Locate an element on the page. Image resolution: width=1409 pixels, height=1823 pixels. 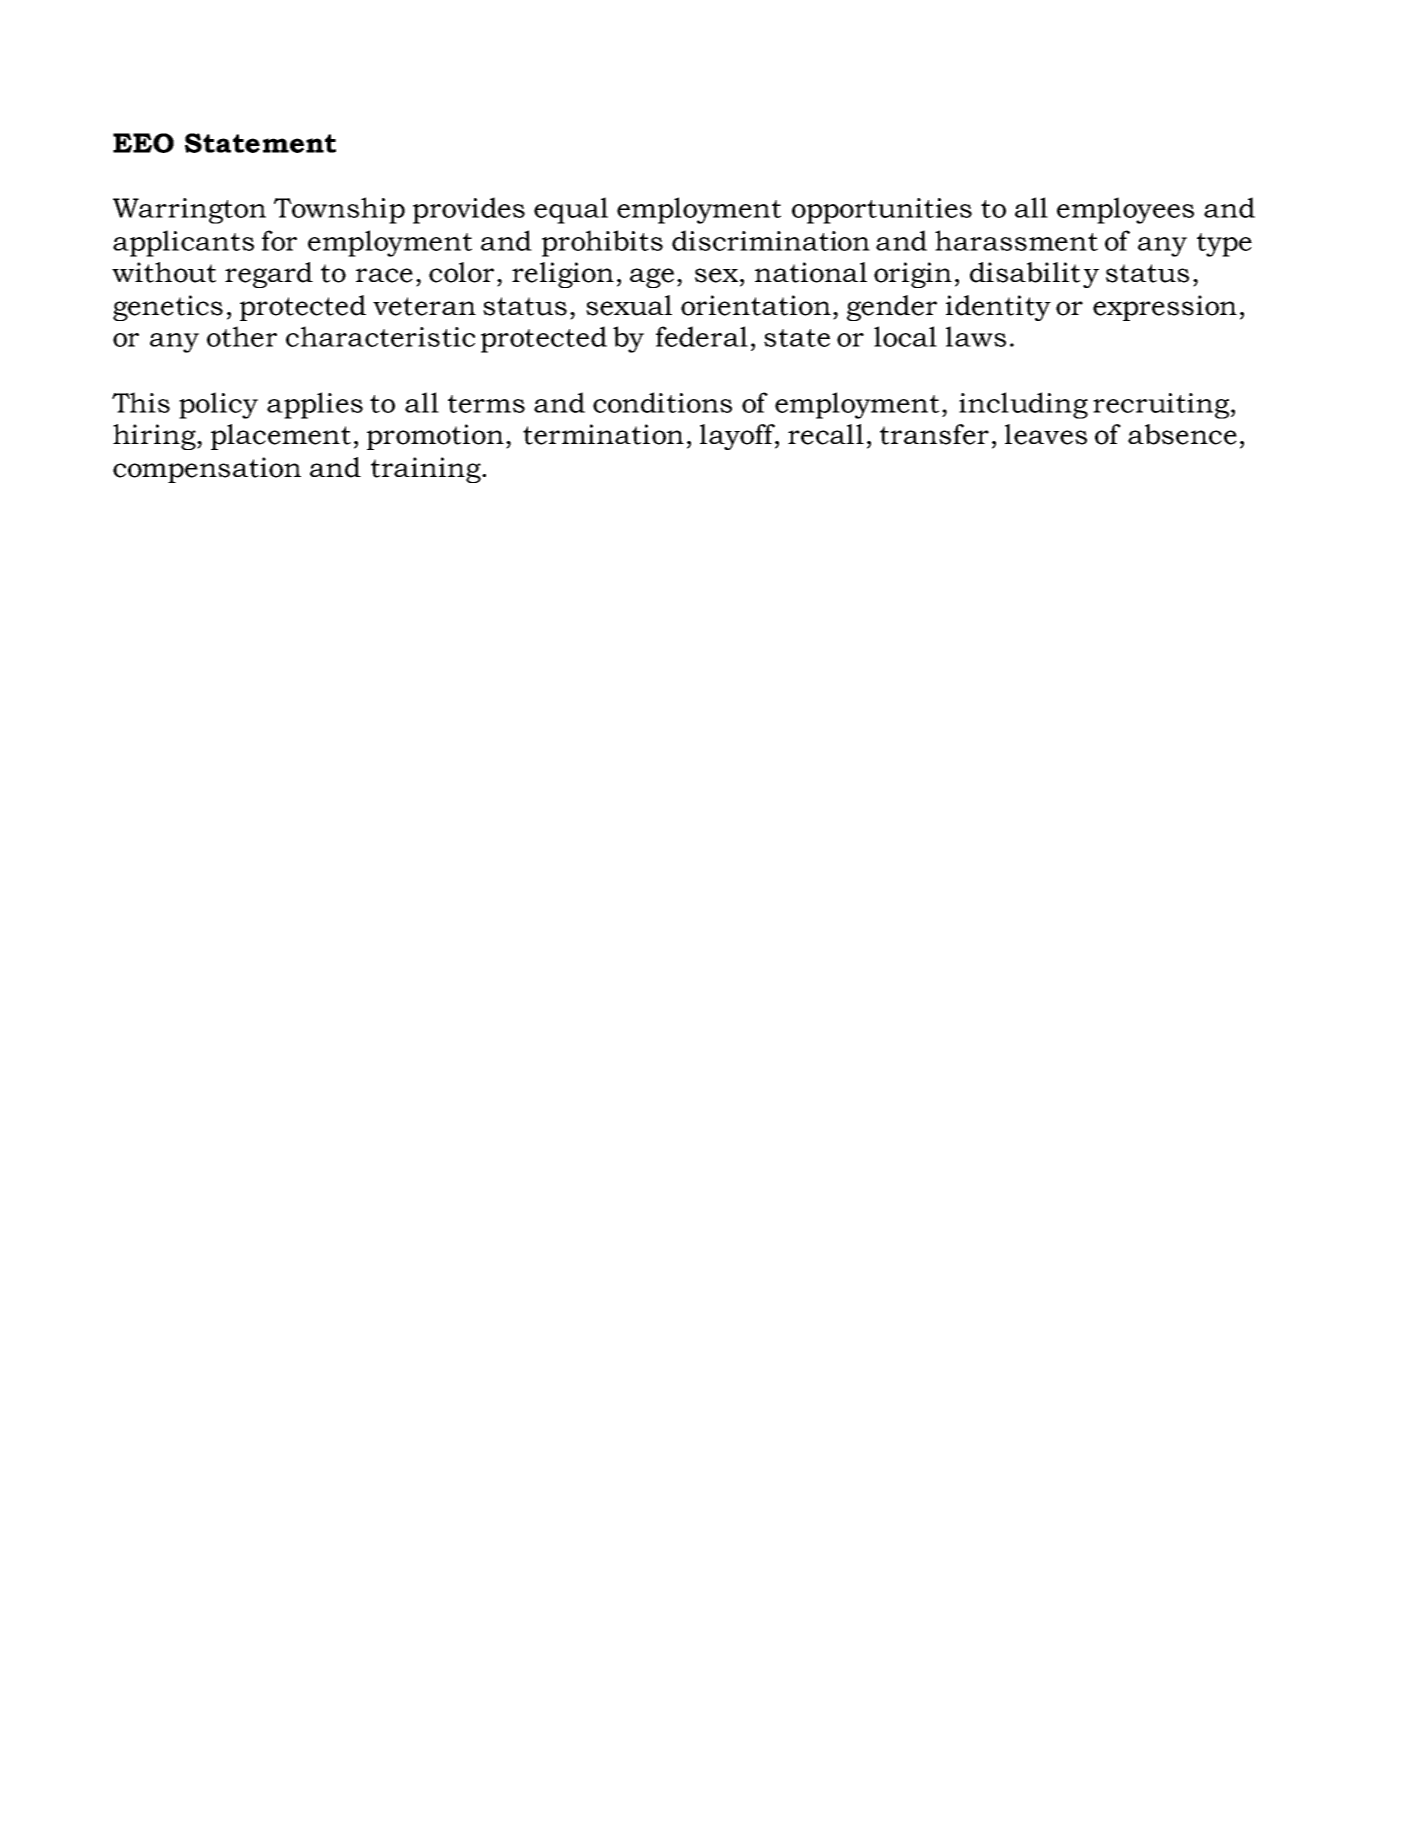
other is located at coordinates (242, 336).
